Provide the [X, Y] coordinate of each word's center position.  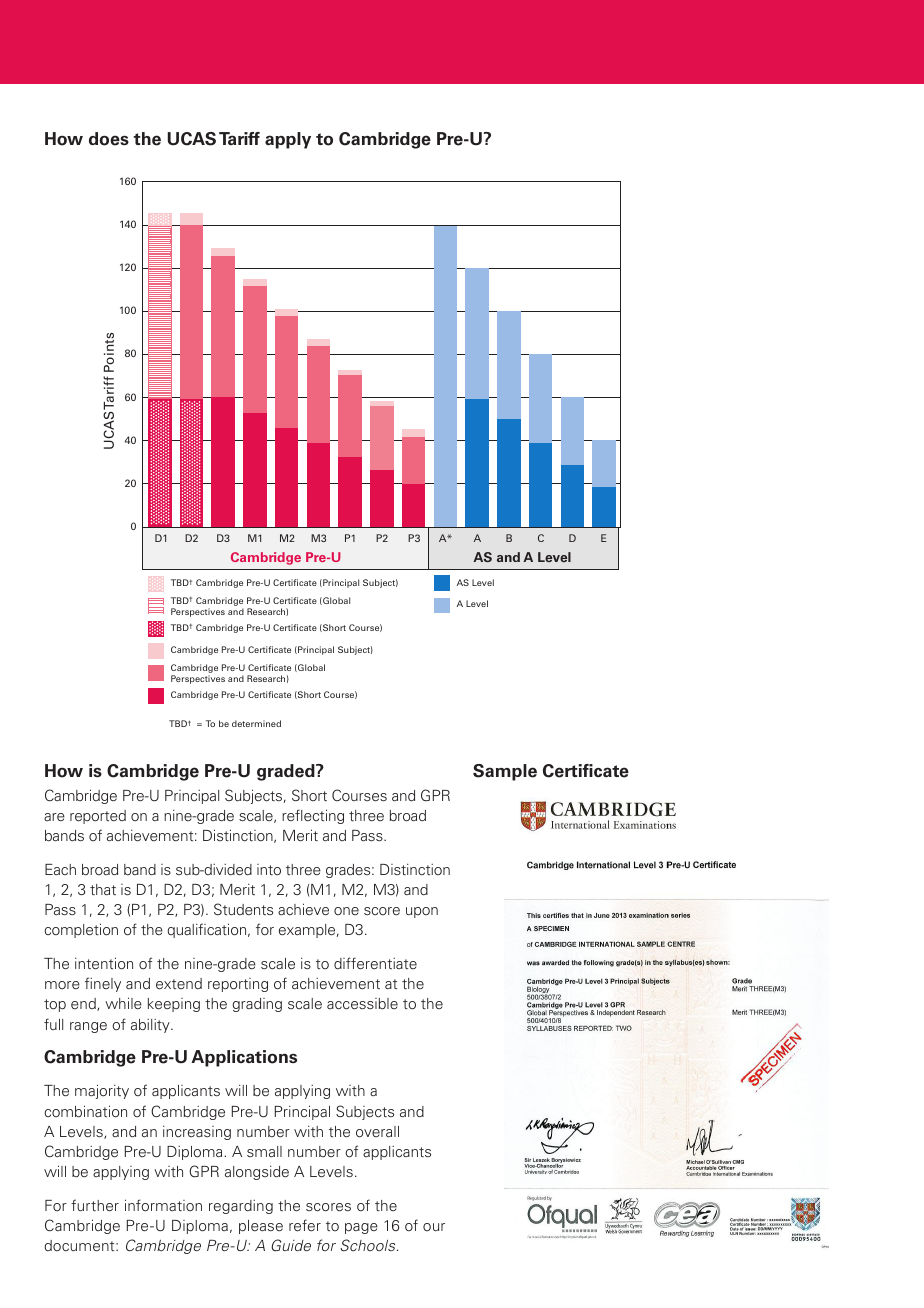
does [109, 139]
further [95, 1205]
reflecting [313, 816]
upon [422, 912]
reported [98, 817]
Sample [505, 772]
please [261, 1227]
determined [256, 723]
